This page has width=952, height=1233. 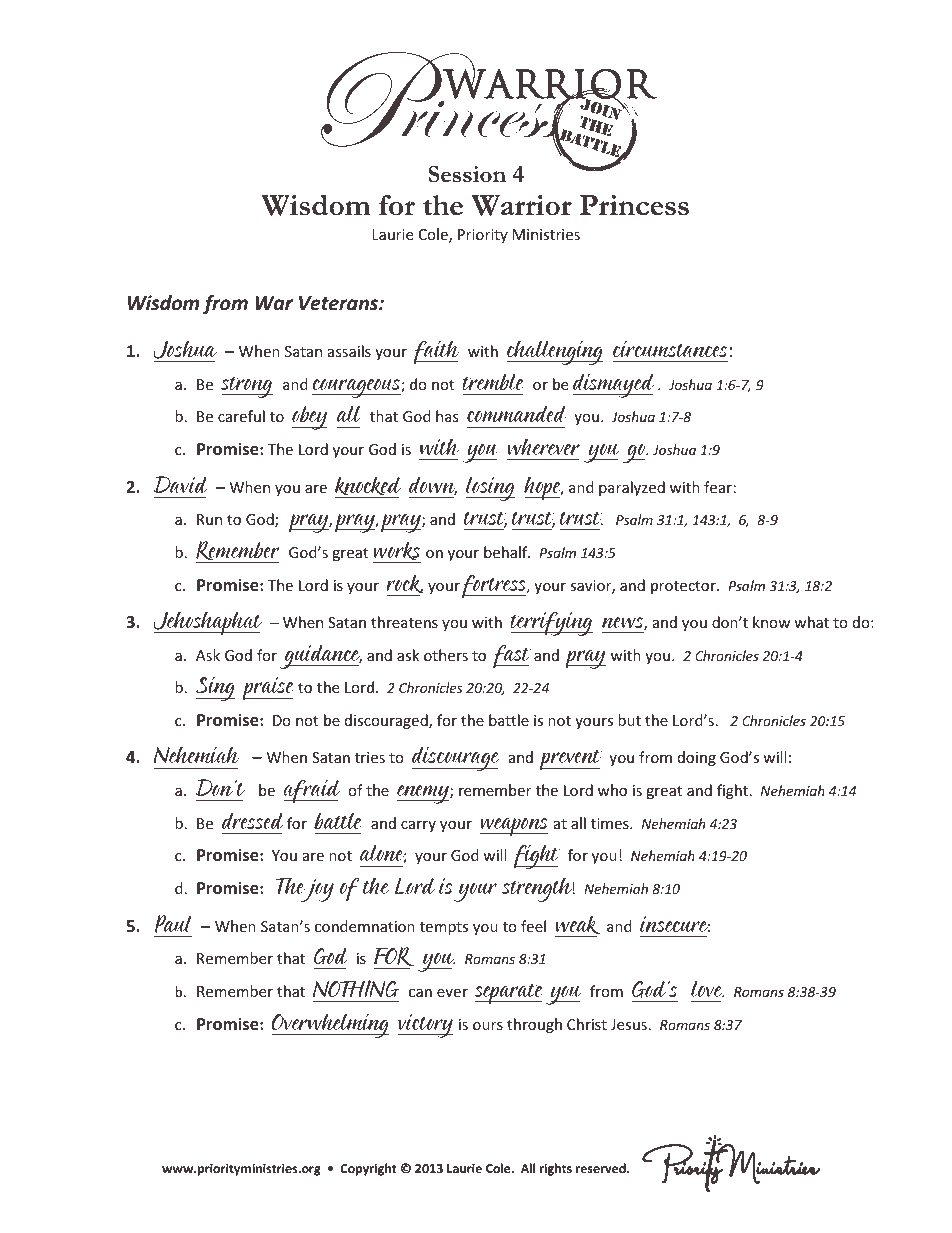 What do you see at coordinates (571, 759) in the page?
I see `prevent` at bounding box center [571, 759].
